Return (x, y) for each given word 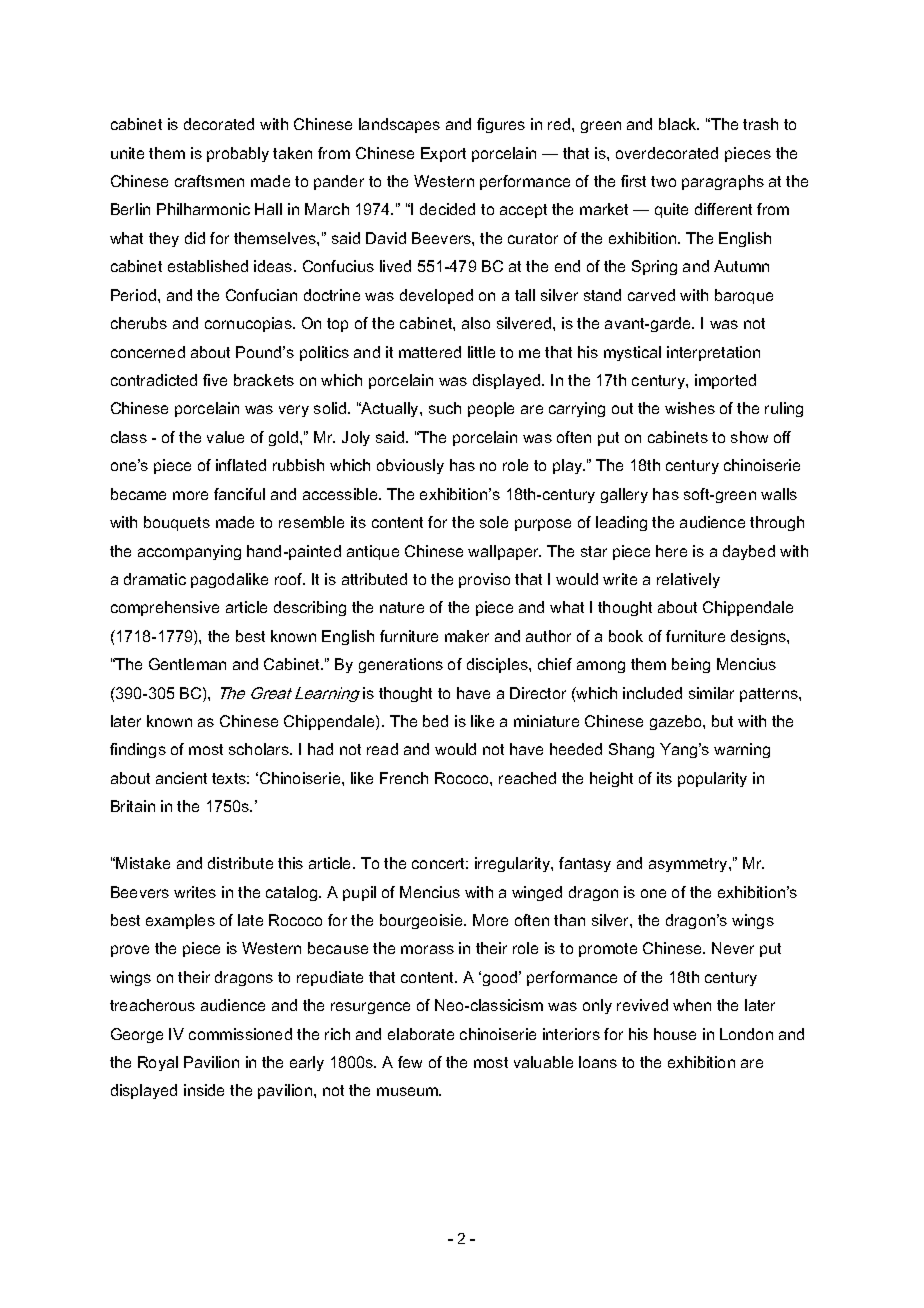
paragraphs (723, 182)
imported (725, 381)
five (215, 380)
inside (204, 1090)
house (675, 1034)
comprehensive (165, 608)
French (404, 778)
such (445, 408)
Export (443, 154)
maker (467, 636)
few (410, 1062)
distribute (240, 863)
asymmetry (689, 865)
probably (238, 154)
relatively (688, 580)
